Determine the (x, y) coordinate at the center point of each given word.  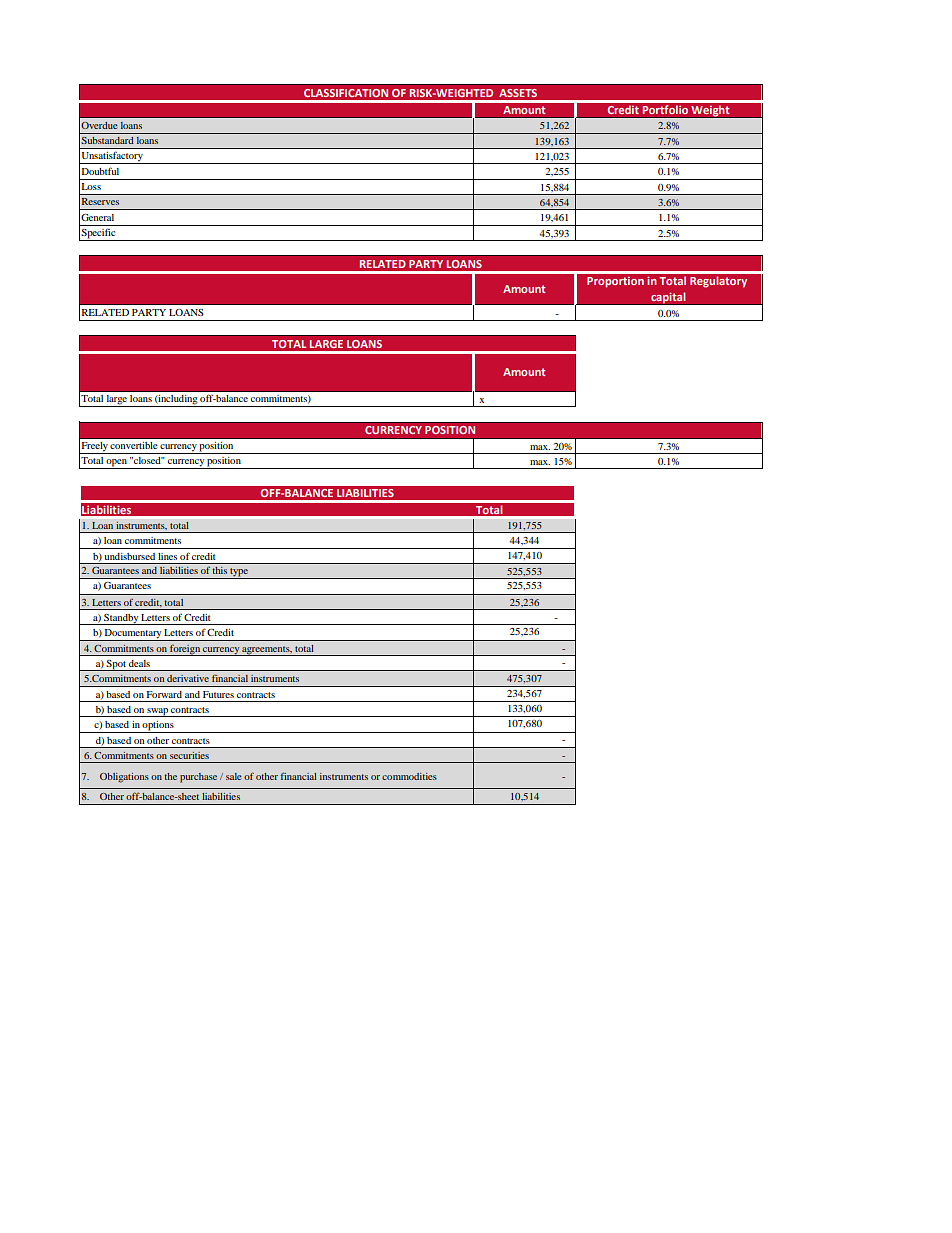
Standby (121, 619)
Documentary (133, 635)
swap (158, 712)
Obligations (124, 778)
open (117, 464)
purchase (198, 778)
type (239, 573)
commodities (409, 776)
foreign (185, 650)
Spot (116, 665)
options (158, 727)
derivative (188, 678)
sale (234, 776)
